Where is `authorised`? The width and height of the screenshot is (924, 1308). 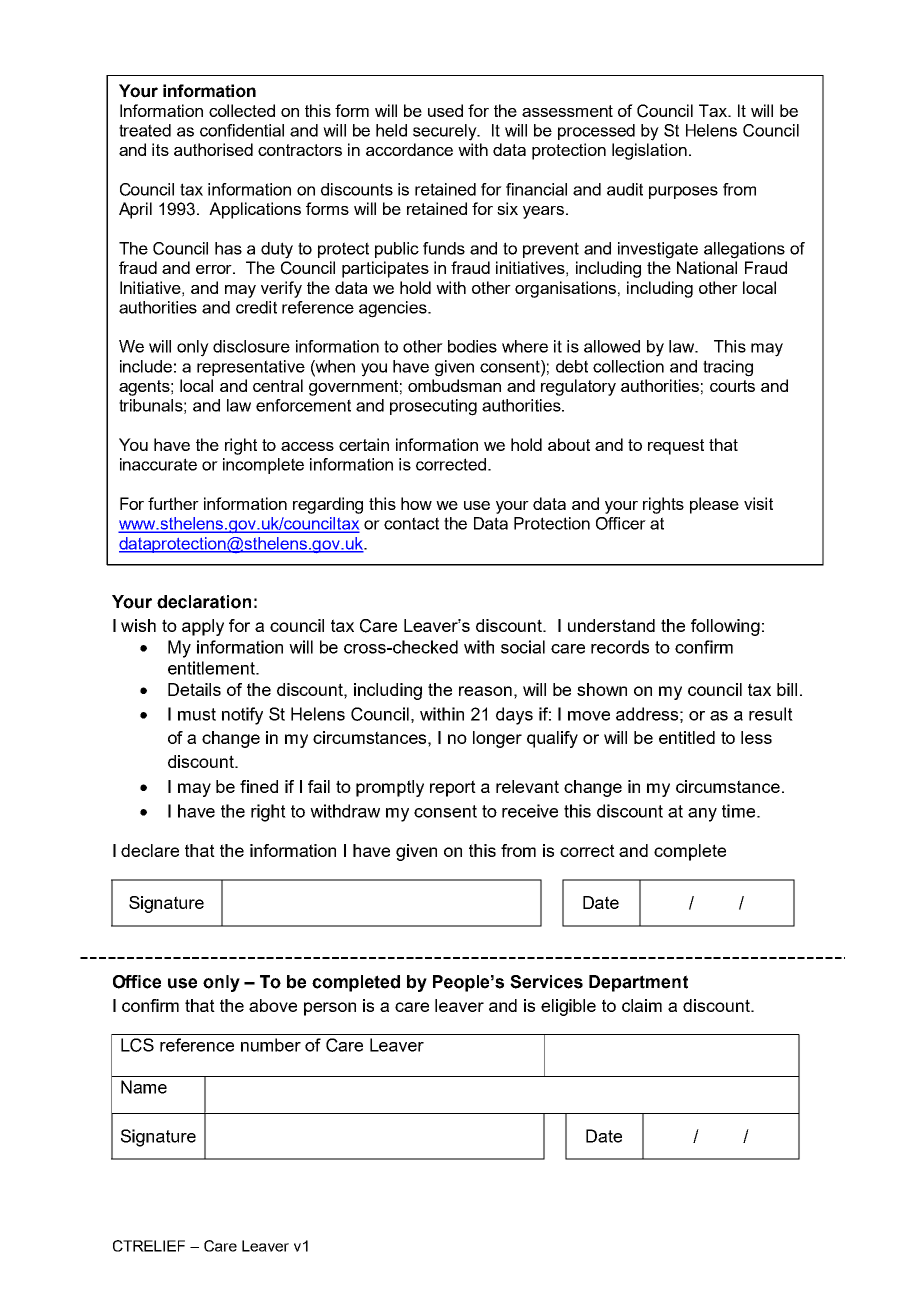
authorised is located at coordinates (213, 149).
